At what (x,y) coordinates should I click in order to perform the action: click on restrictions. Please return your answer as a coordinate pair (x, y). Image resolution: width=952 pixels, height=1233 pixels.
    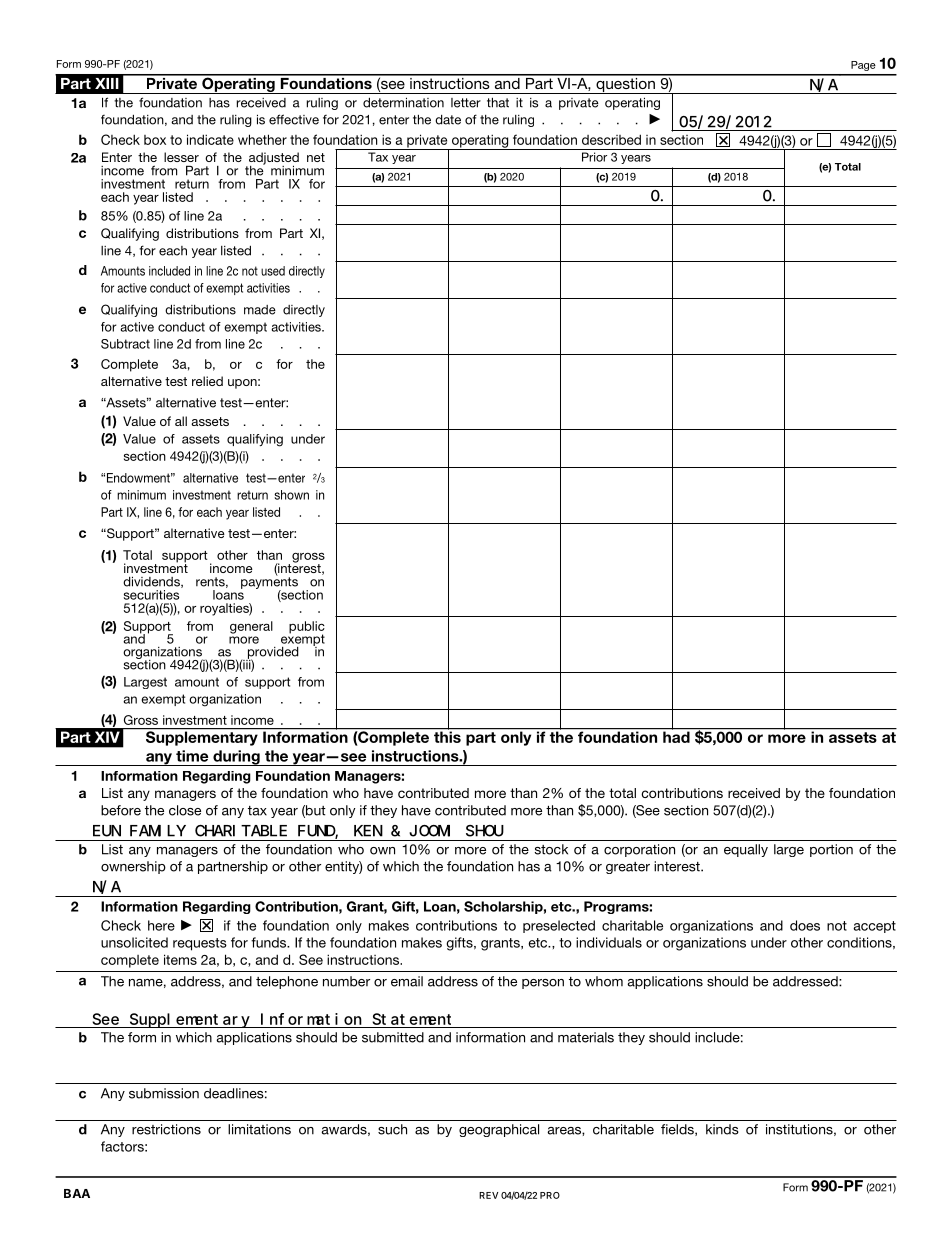
    Looking at the image, I should click on (166, 1129).
